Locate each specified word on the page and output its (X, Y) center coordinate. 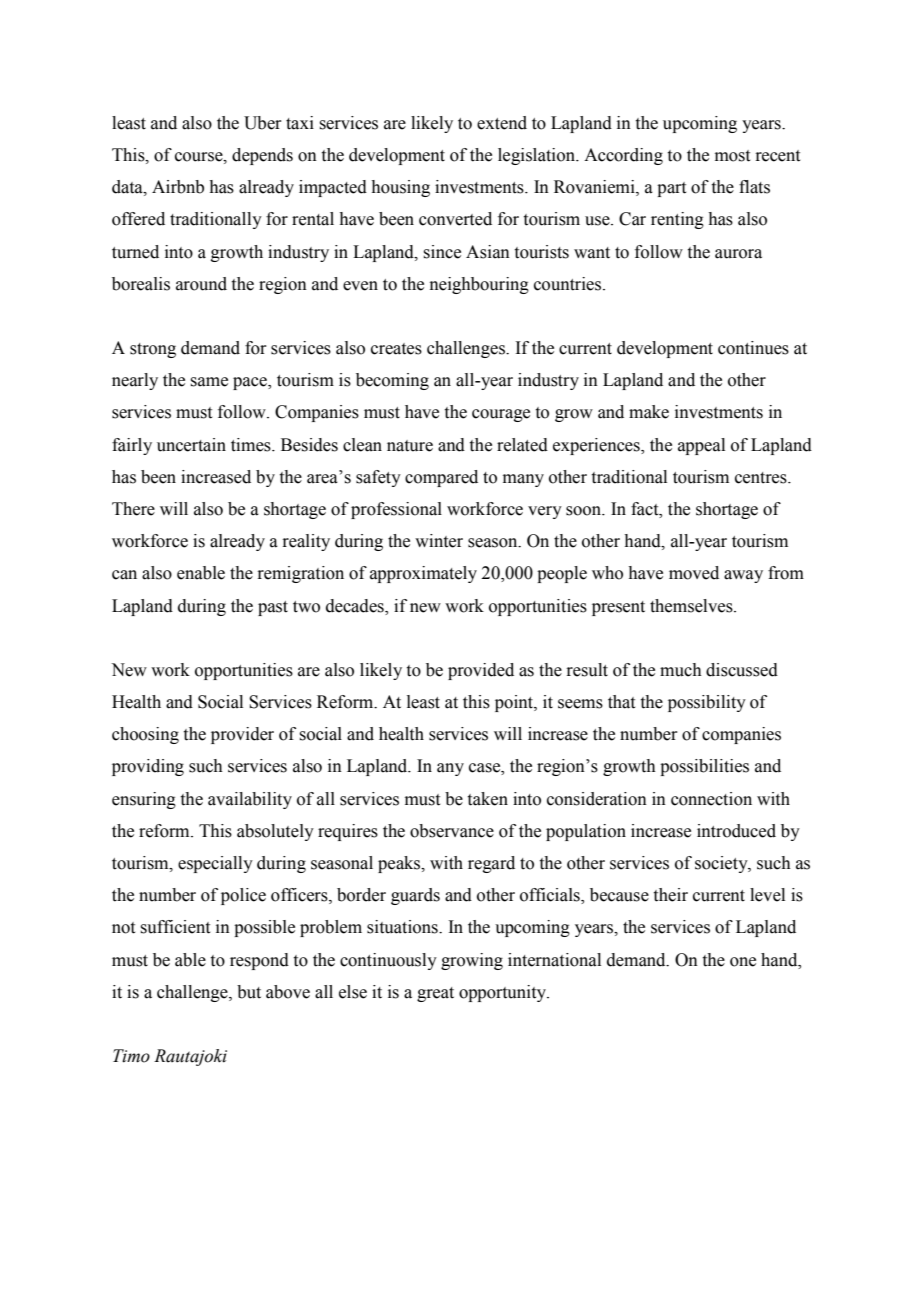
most (732, 156)
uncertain (191, 445)
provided (481, 671)
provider (242, 735)
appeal (701, 446)
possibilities (704, 767)
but (249, 992)
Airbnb (178, 187)
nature (410, 446)
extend (502, 123)
